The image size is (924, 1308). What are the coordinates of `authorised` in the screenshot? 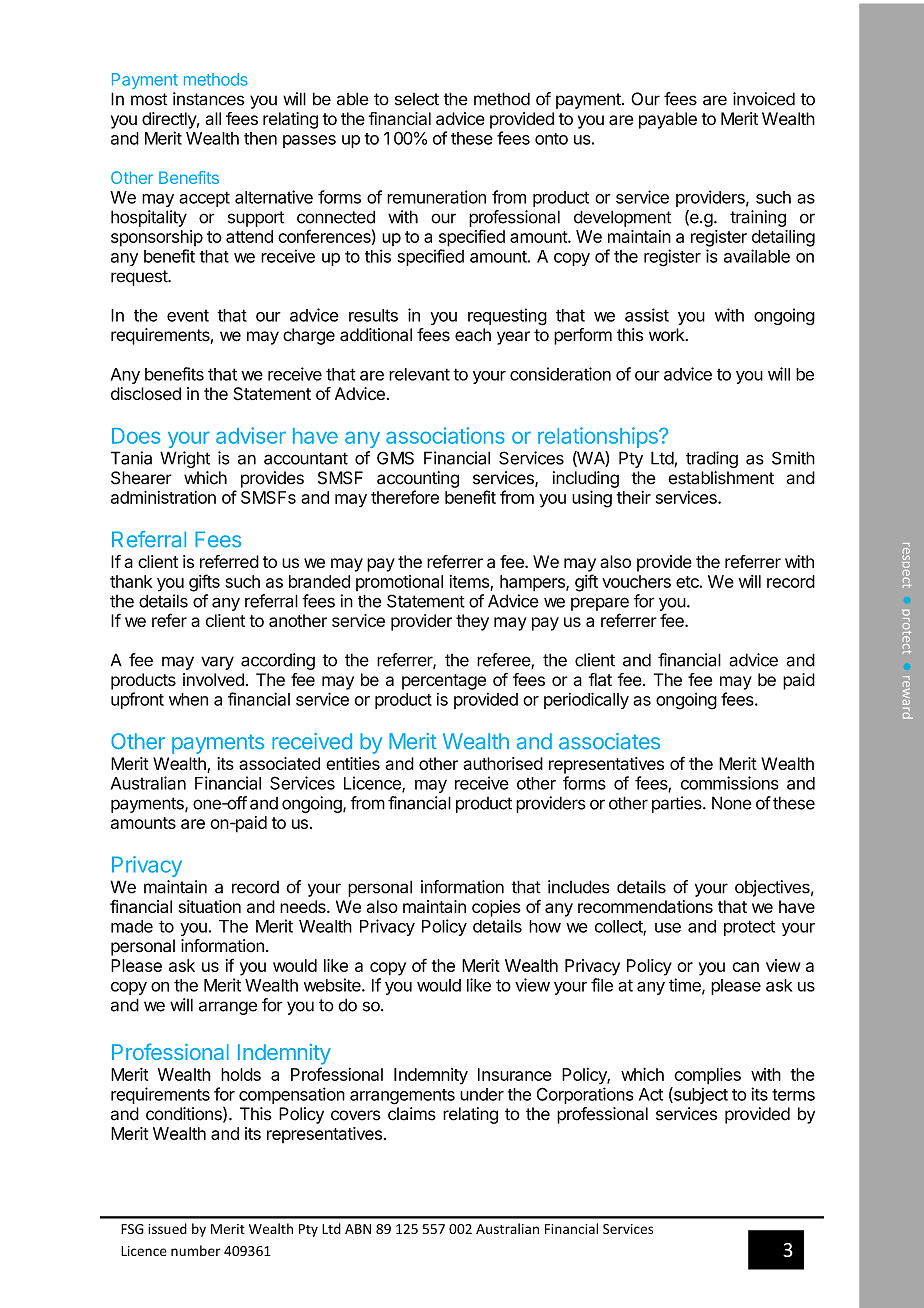 It's located at (503, 763).
